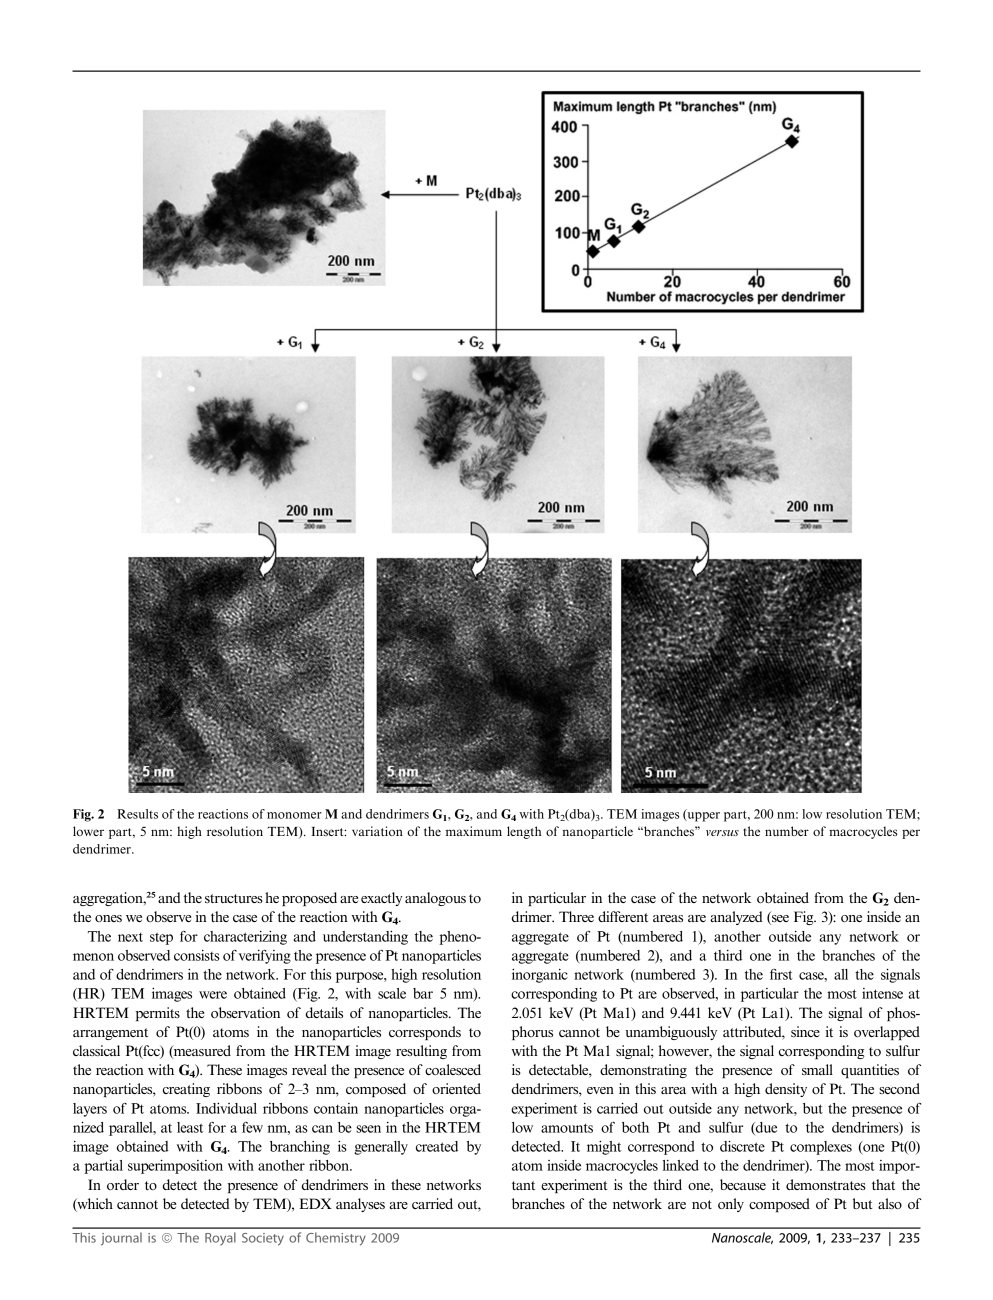  Describe the element at coordinates (360, 1205) in the document. I see `analyses` at that location.
